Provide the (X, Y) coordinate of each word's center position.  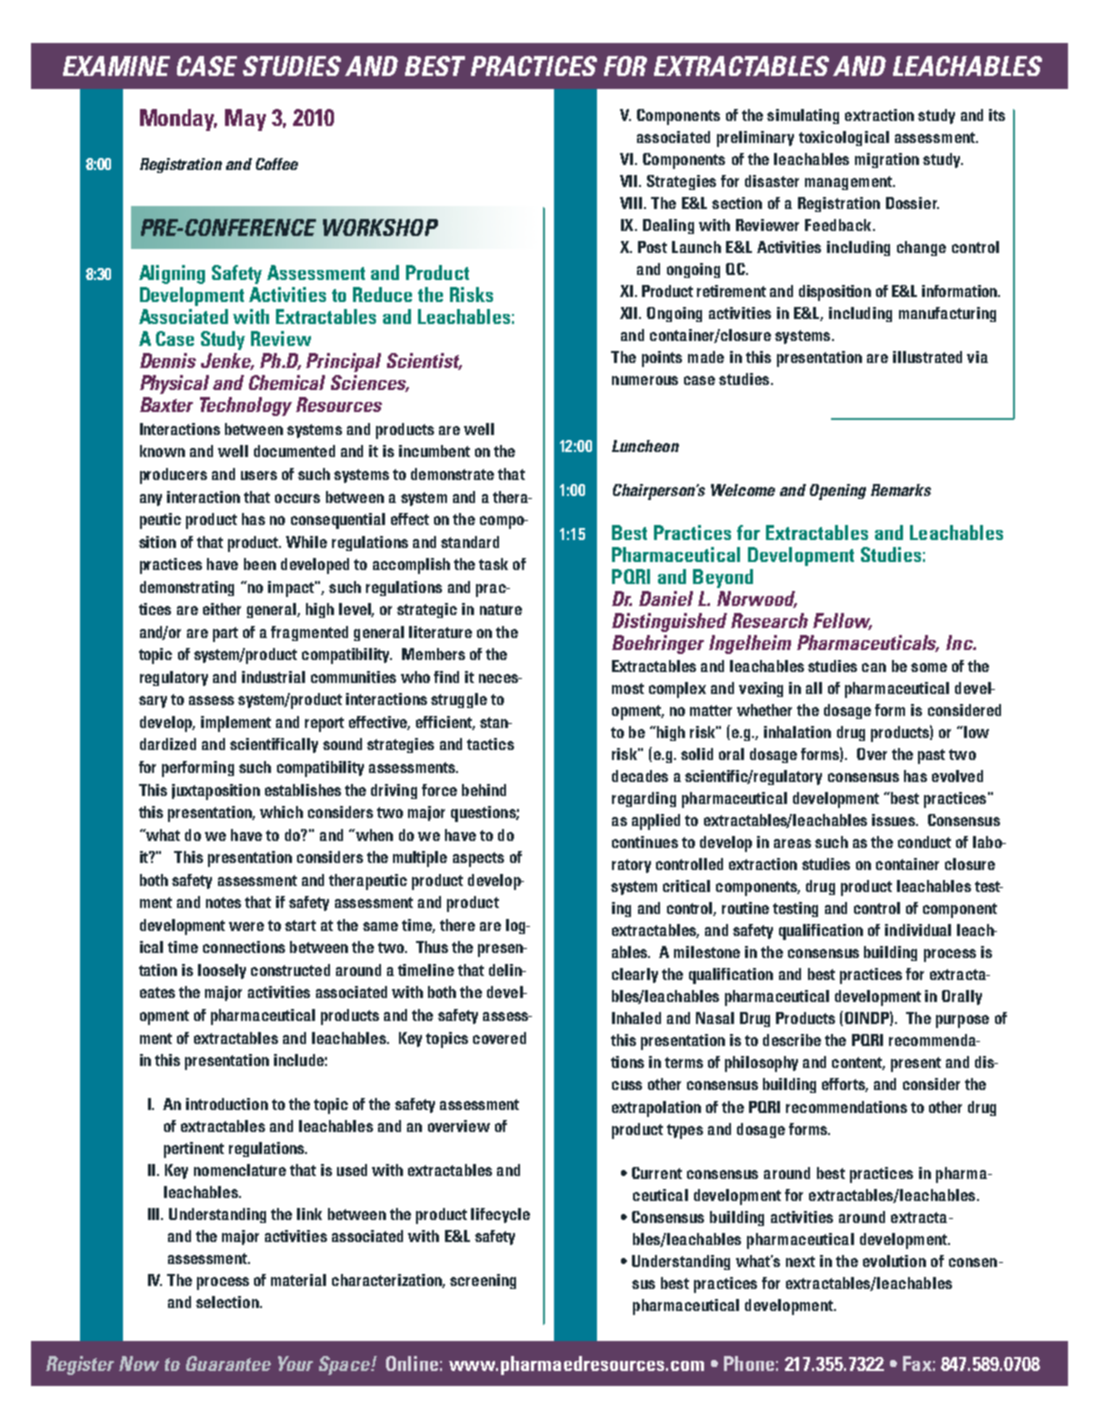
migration (887, 160)
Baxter (166, 404)
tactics (490, 744)
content (858, 1063)
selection (228, 1302)
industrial (273, 677)
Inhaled (636, 1018)
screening (483, 1281)
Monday (178, 120)
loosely (222, 971)
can (874, 667)
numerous (645, 380)
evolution (894, 1261)
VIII (632, 203)
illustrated (927, 357)
